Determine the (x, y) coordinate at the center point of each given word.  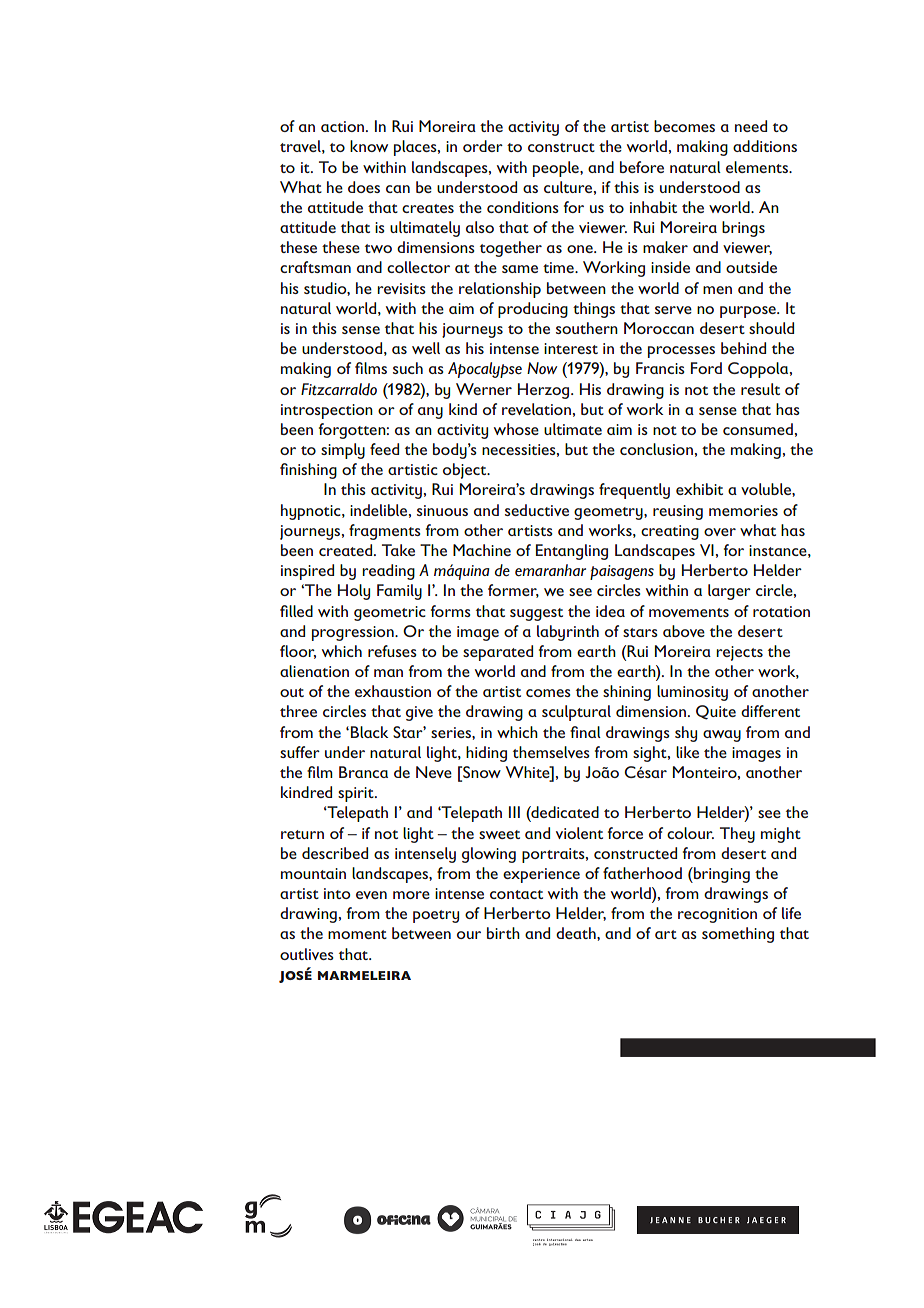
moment (357, 934)
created (347, 550)
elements (758, 167)
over (720, 532)
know (369, 146)
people (557, 169)
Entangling (572, 552)
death (577, 933)
